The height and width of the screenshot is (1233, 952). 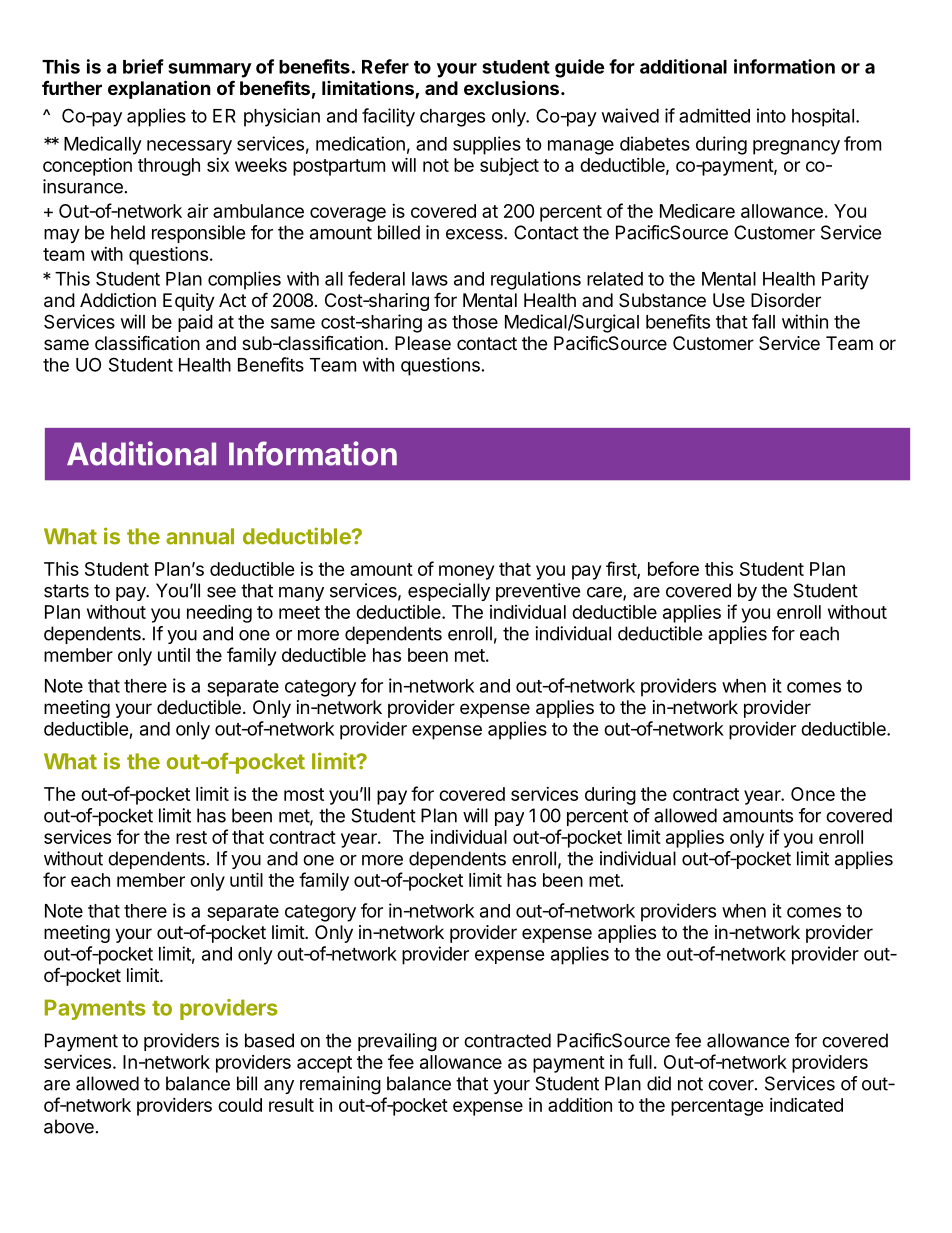 What do you see at coordinates (771, 115) in the screenshot?
I see `into` at bounding box center [771, 115].
